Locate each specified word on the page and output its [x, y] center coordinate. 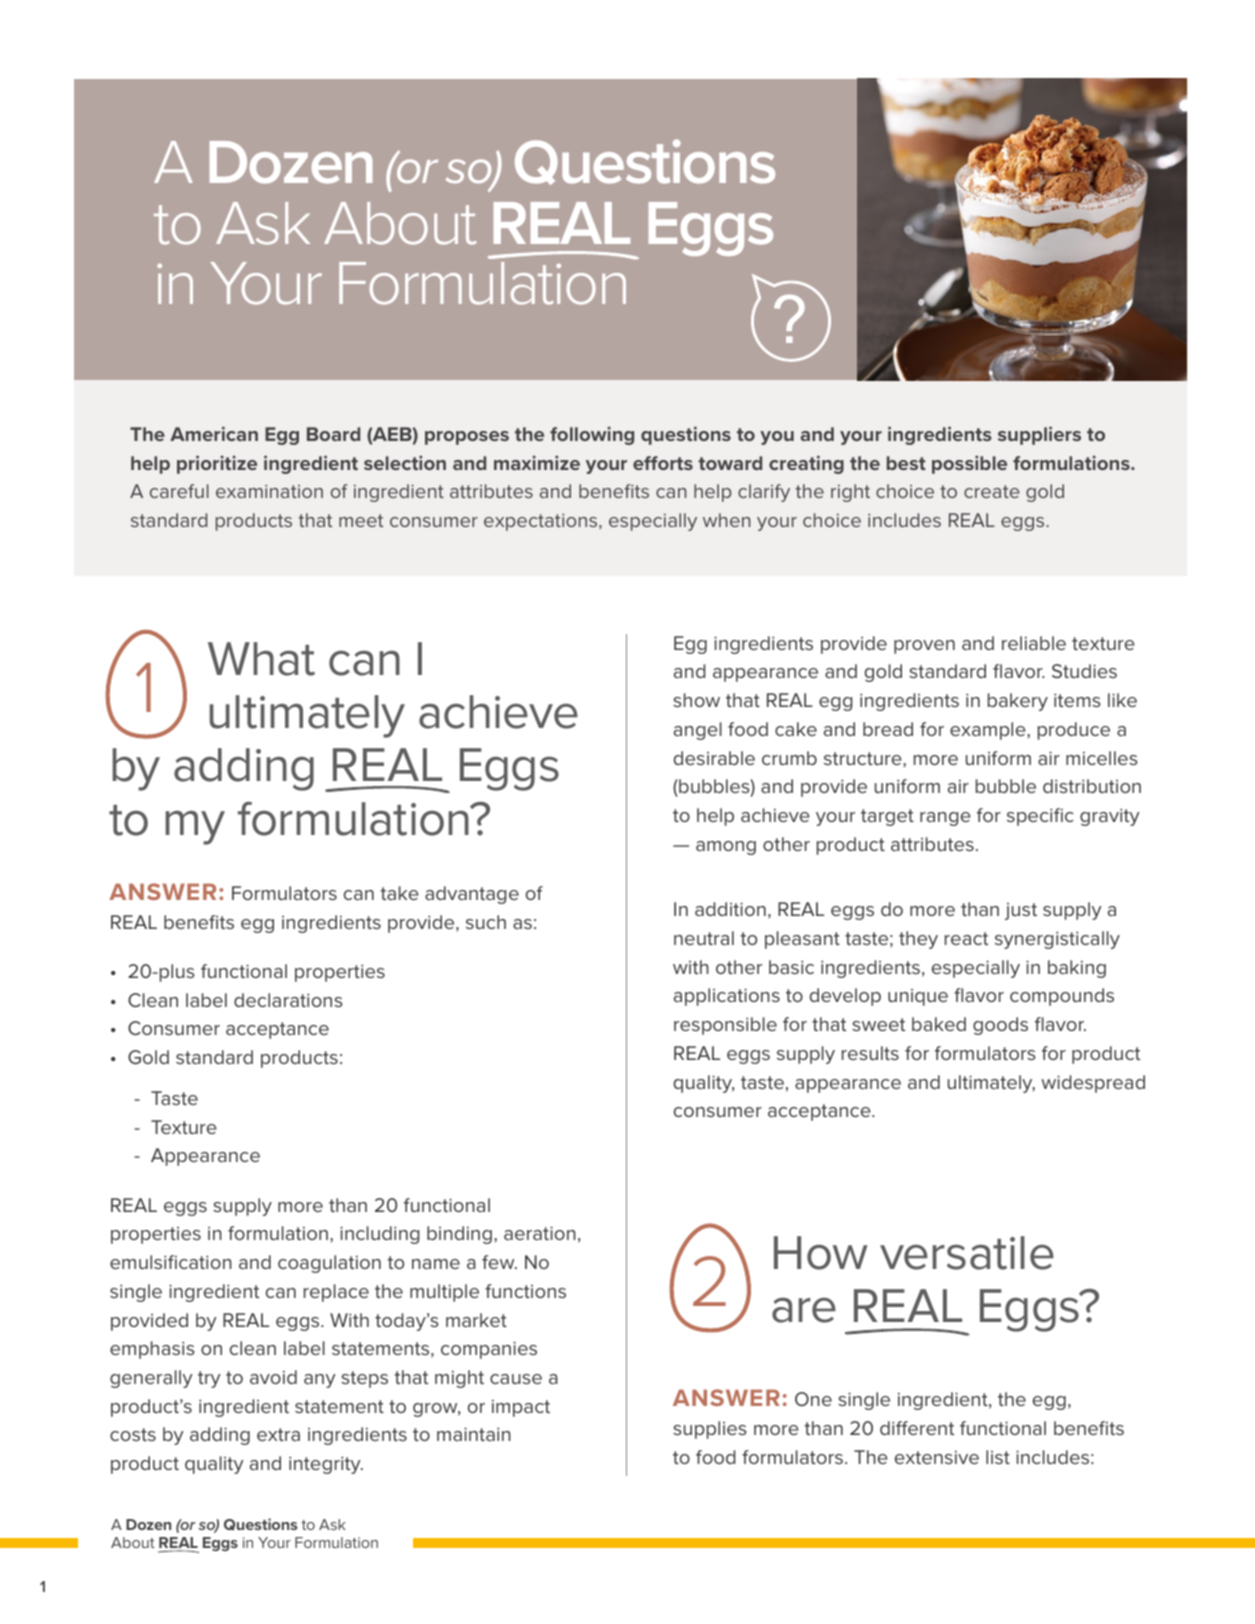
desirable [714, 758]
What [261, 659]
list [998, 1457]
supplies [710, 1430]
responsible [725, 1026]
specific [1040, 817]
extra [278, 1434]
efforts [663, 463]
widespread [1093, 1084]
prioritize [217, 464]
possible [969, 464]
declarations [288, 1000]
